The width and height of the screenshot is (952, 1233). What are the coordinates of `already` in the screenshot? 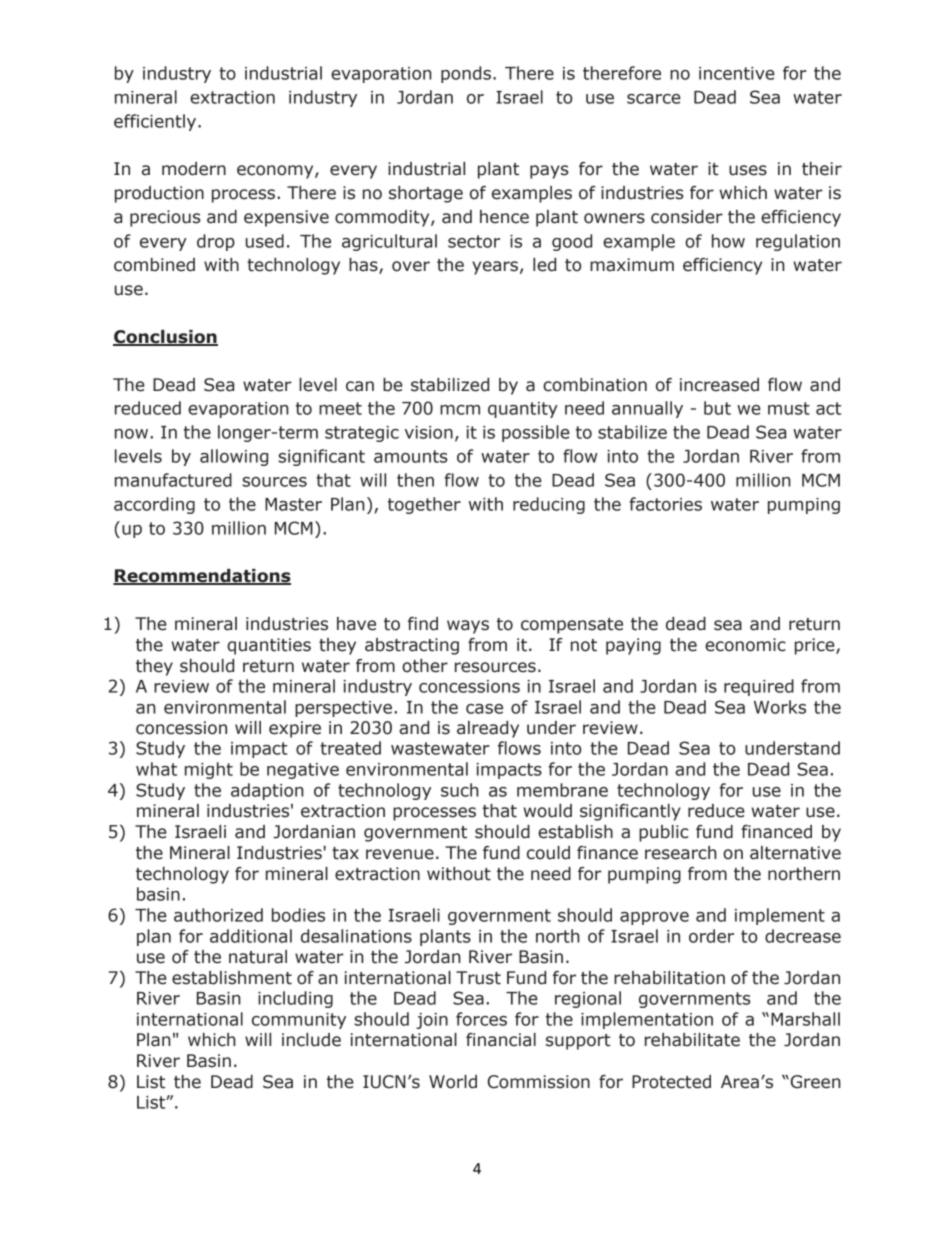 It's located at (488, 729).
